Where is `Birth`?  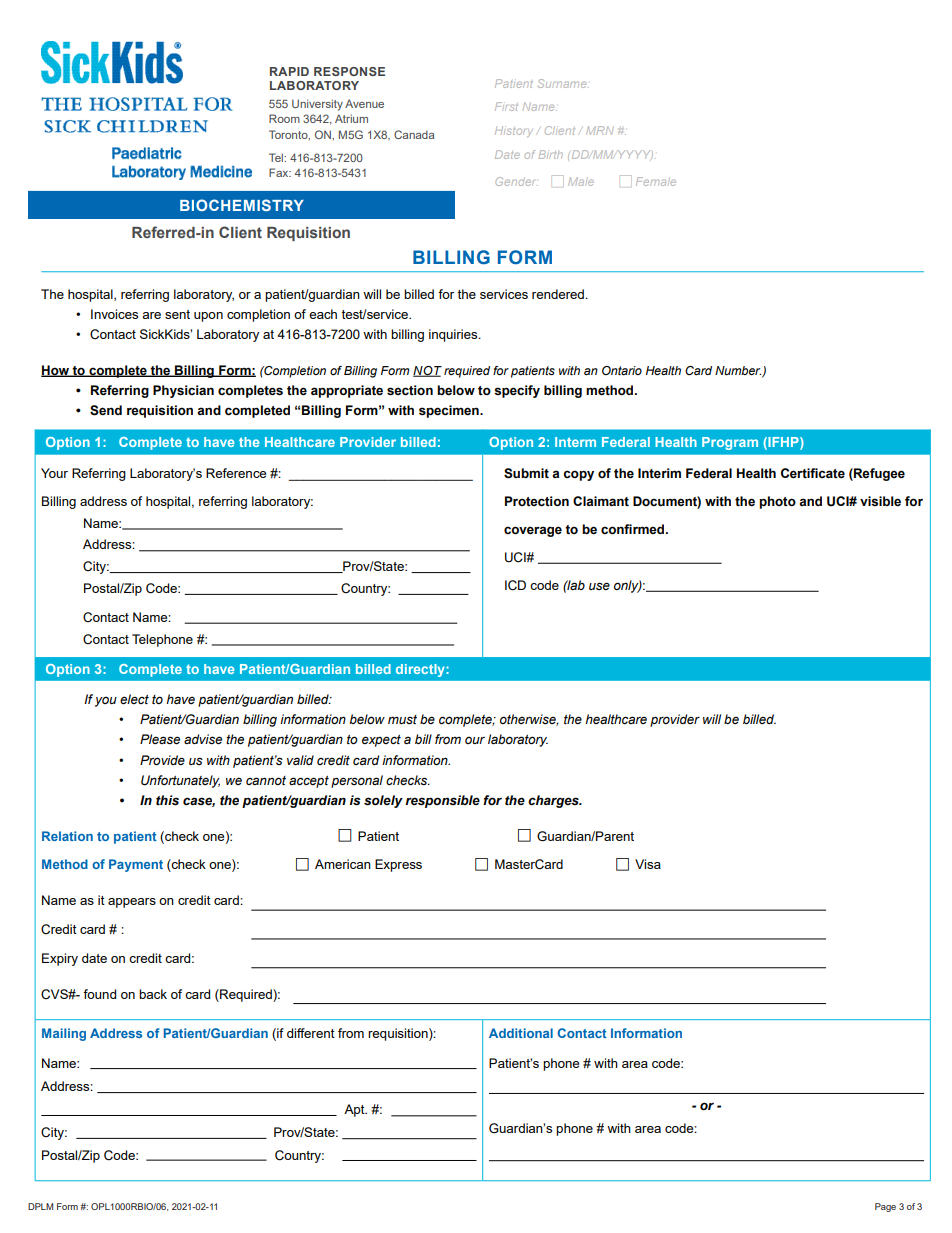 Birth is located at coordinates (551, 154).
